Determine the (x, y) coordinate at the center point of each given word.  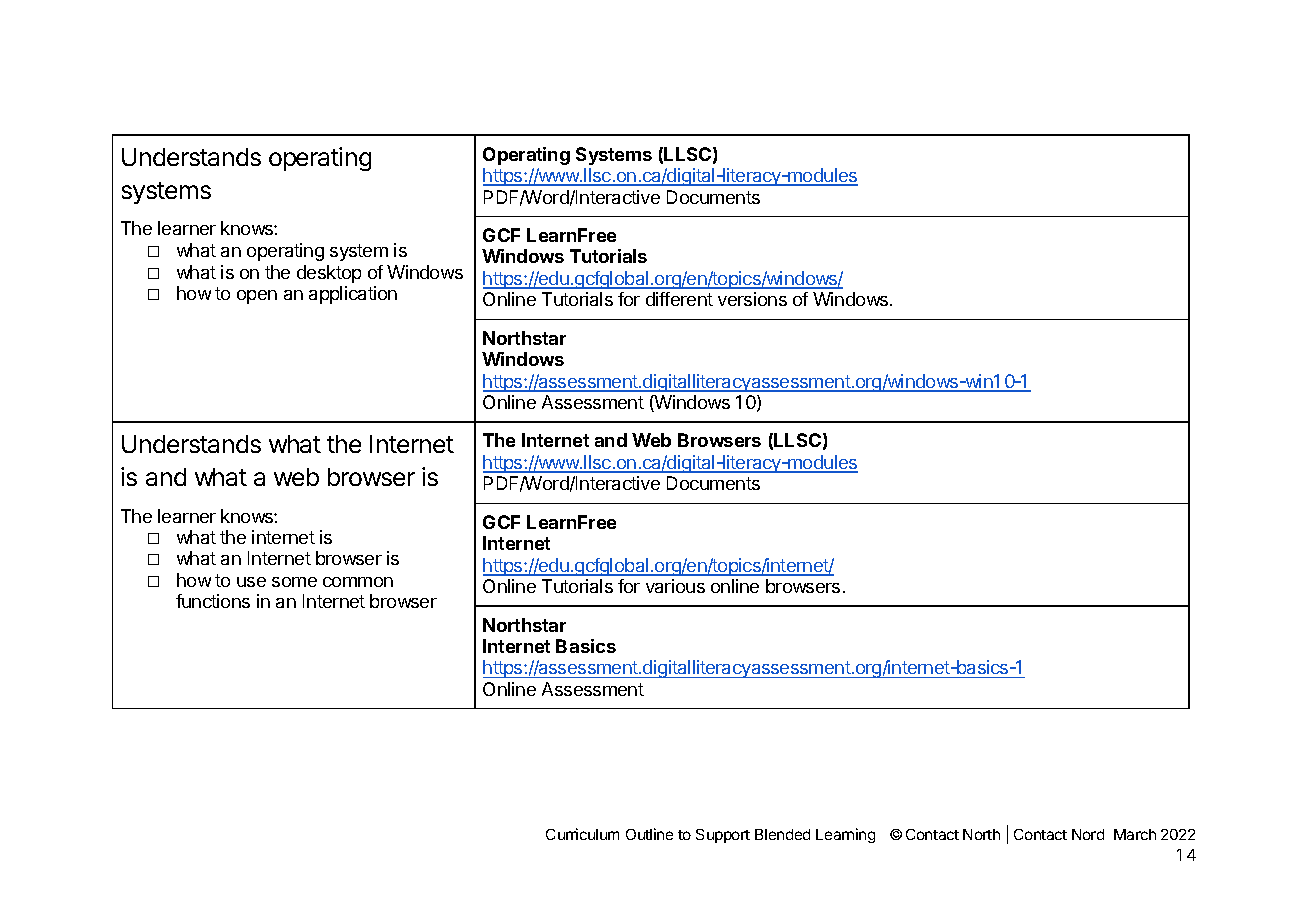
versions (752, 299)
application (353, 295)
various (675, 586)
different (679, 299)
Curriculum (582, 834)
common (358, 582)
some (294, 582)
